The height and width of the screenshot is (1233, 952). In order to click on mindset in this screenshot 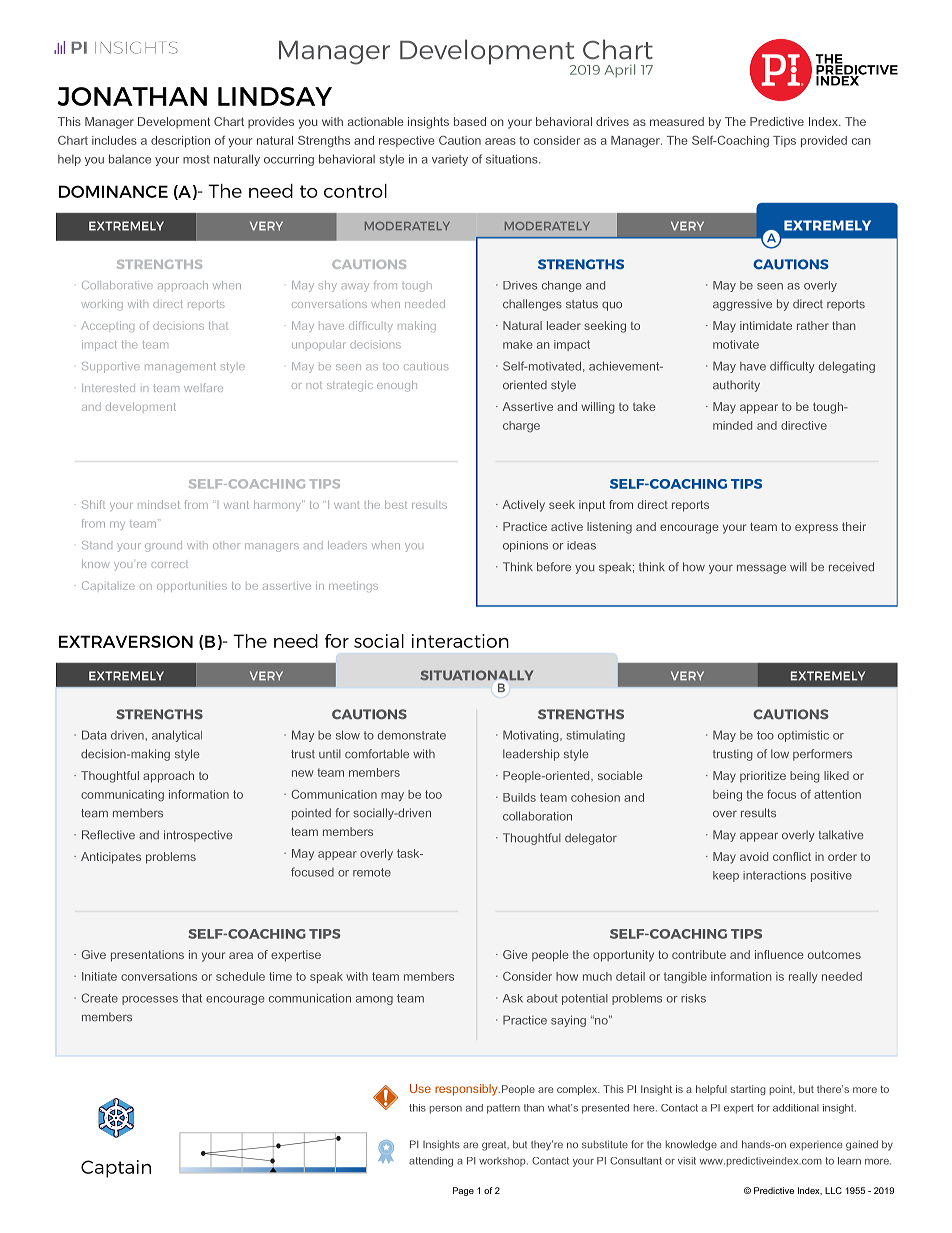, I will do `click(159, 504)`.
